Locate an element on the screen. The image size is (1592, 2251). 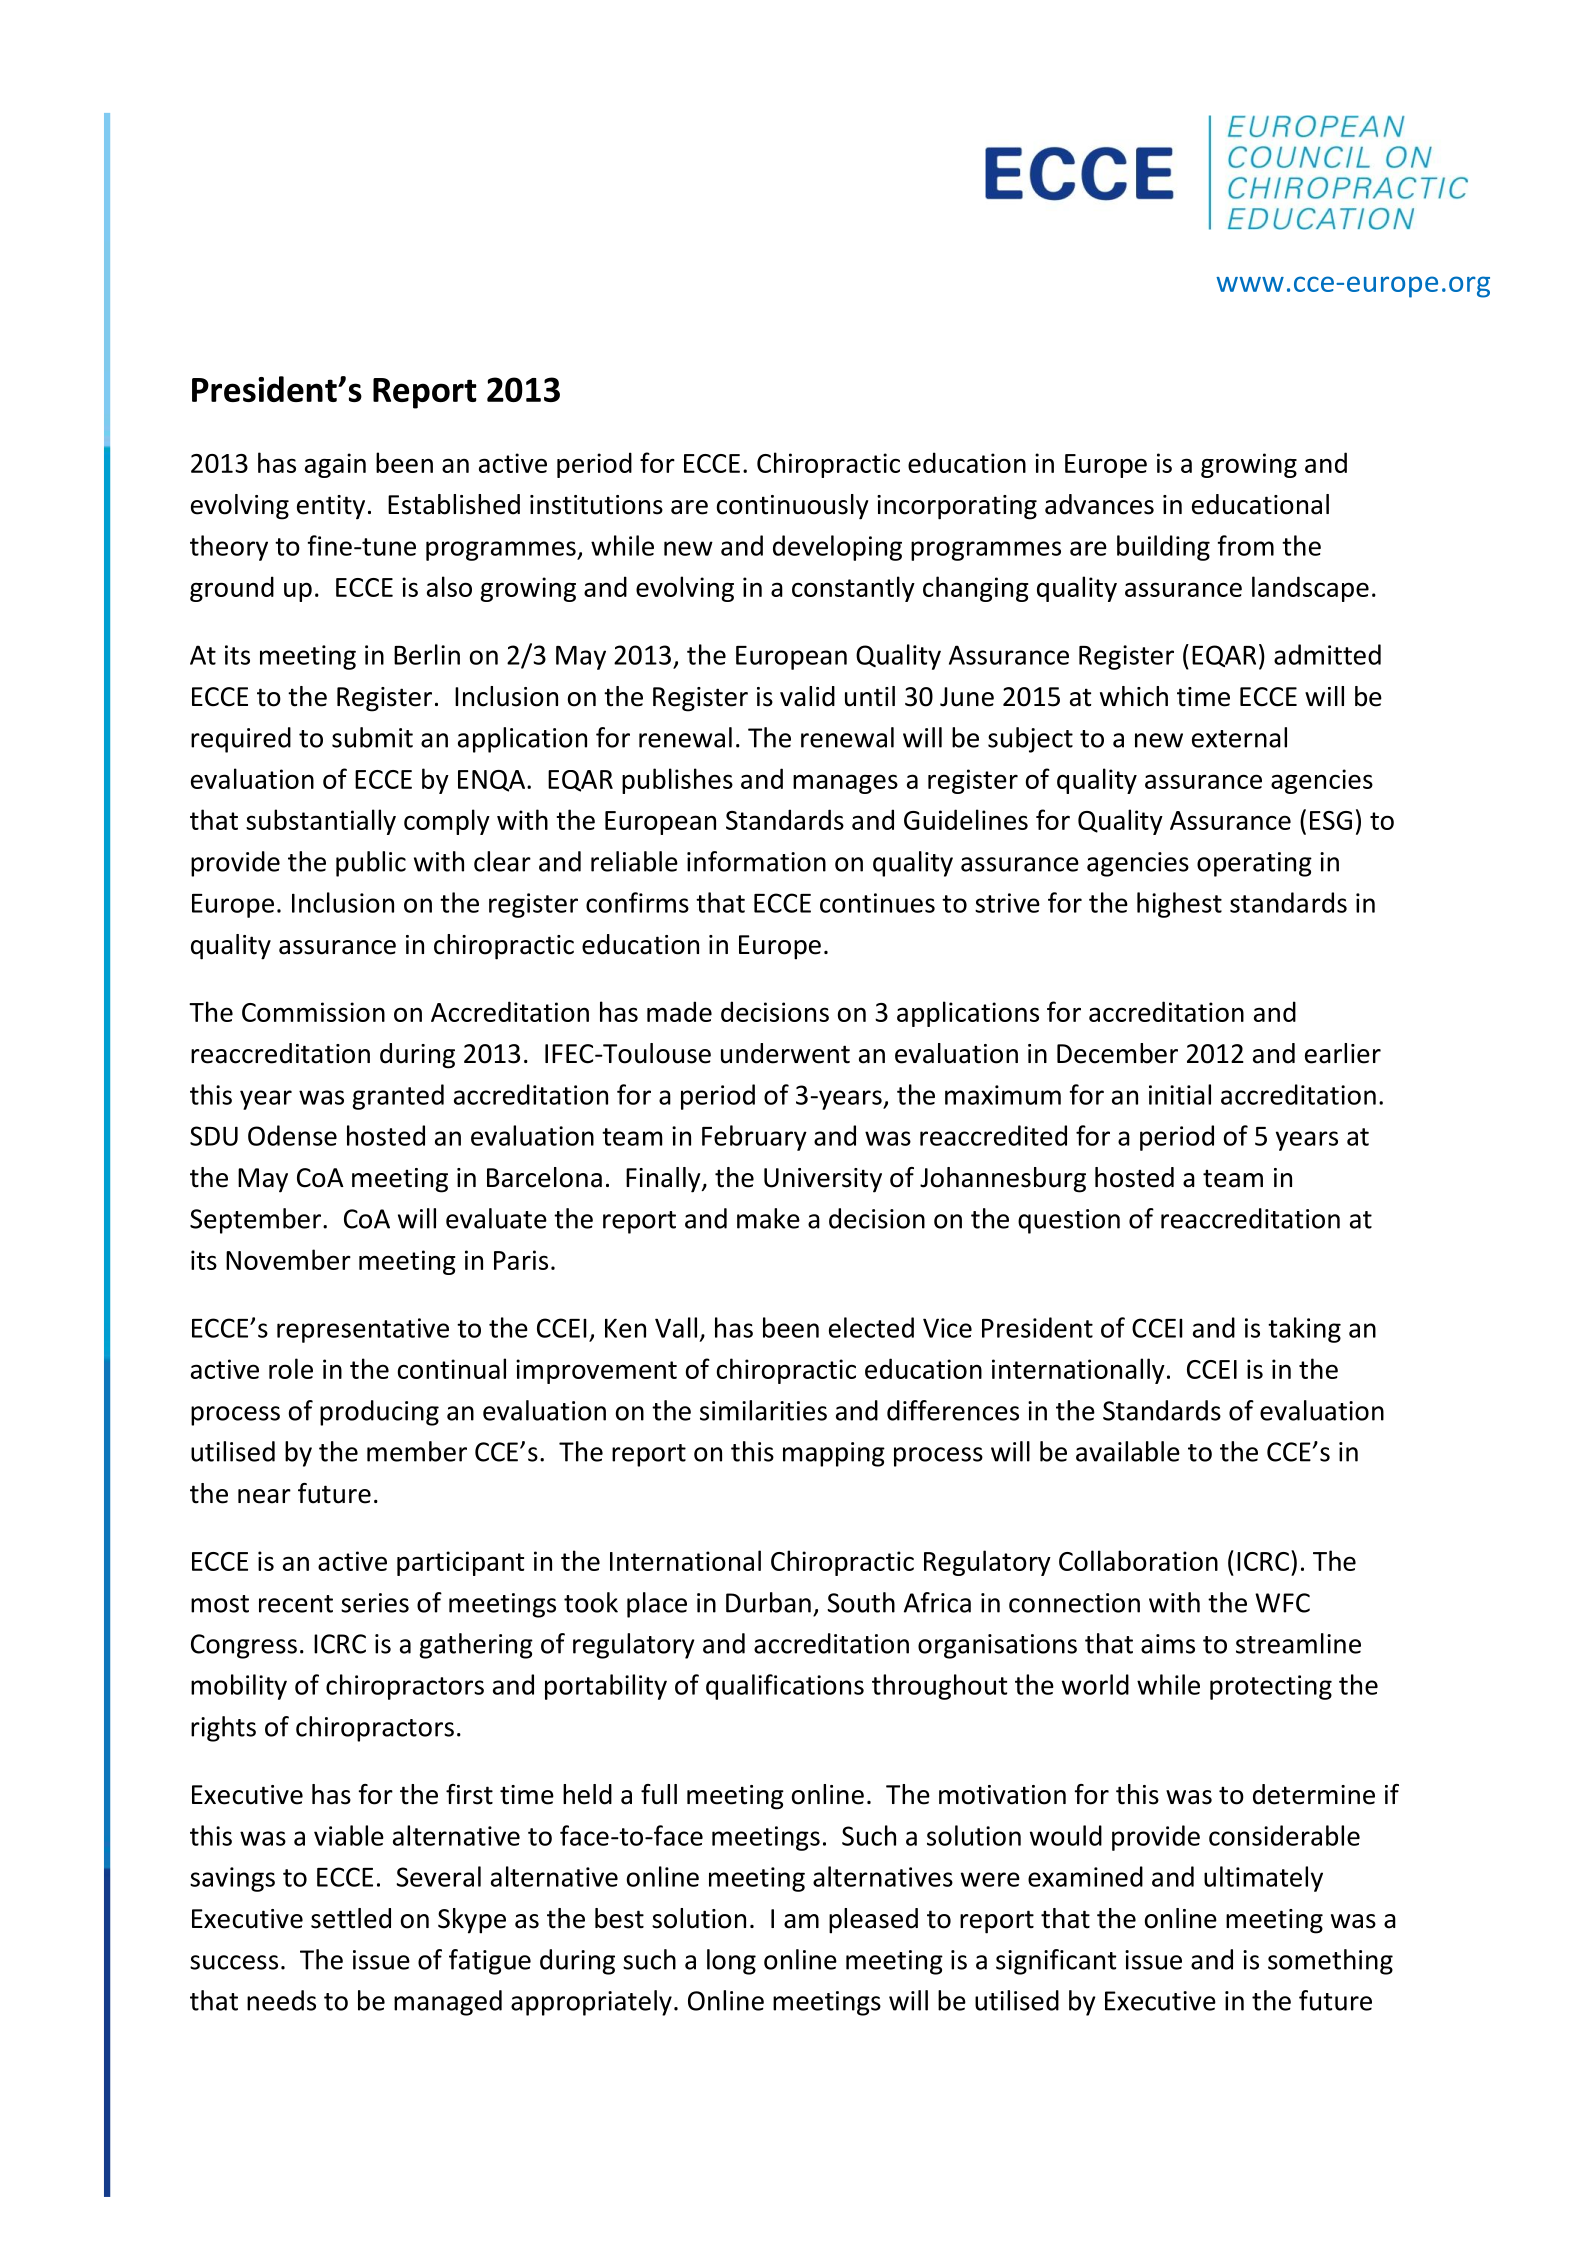
public is located at coordinates (371, 864).
